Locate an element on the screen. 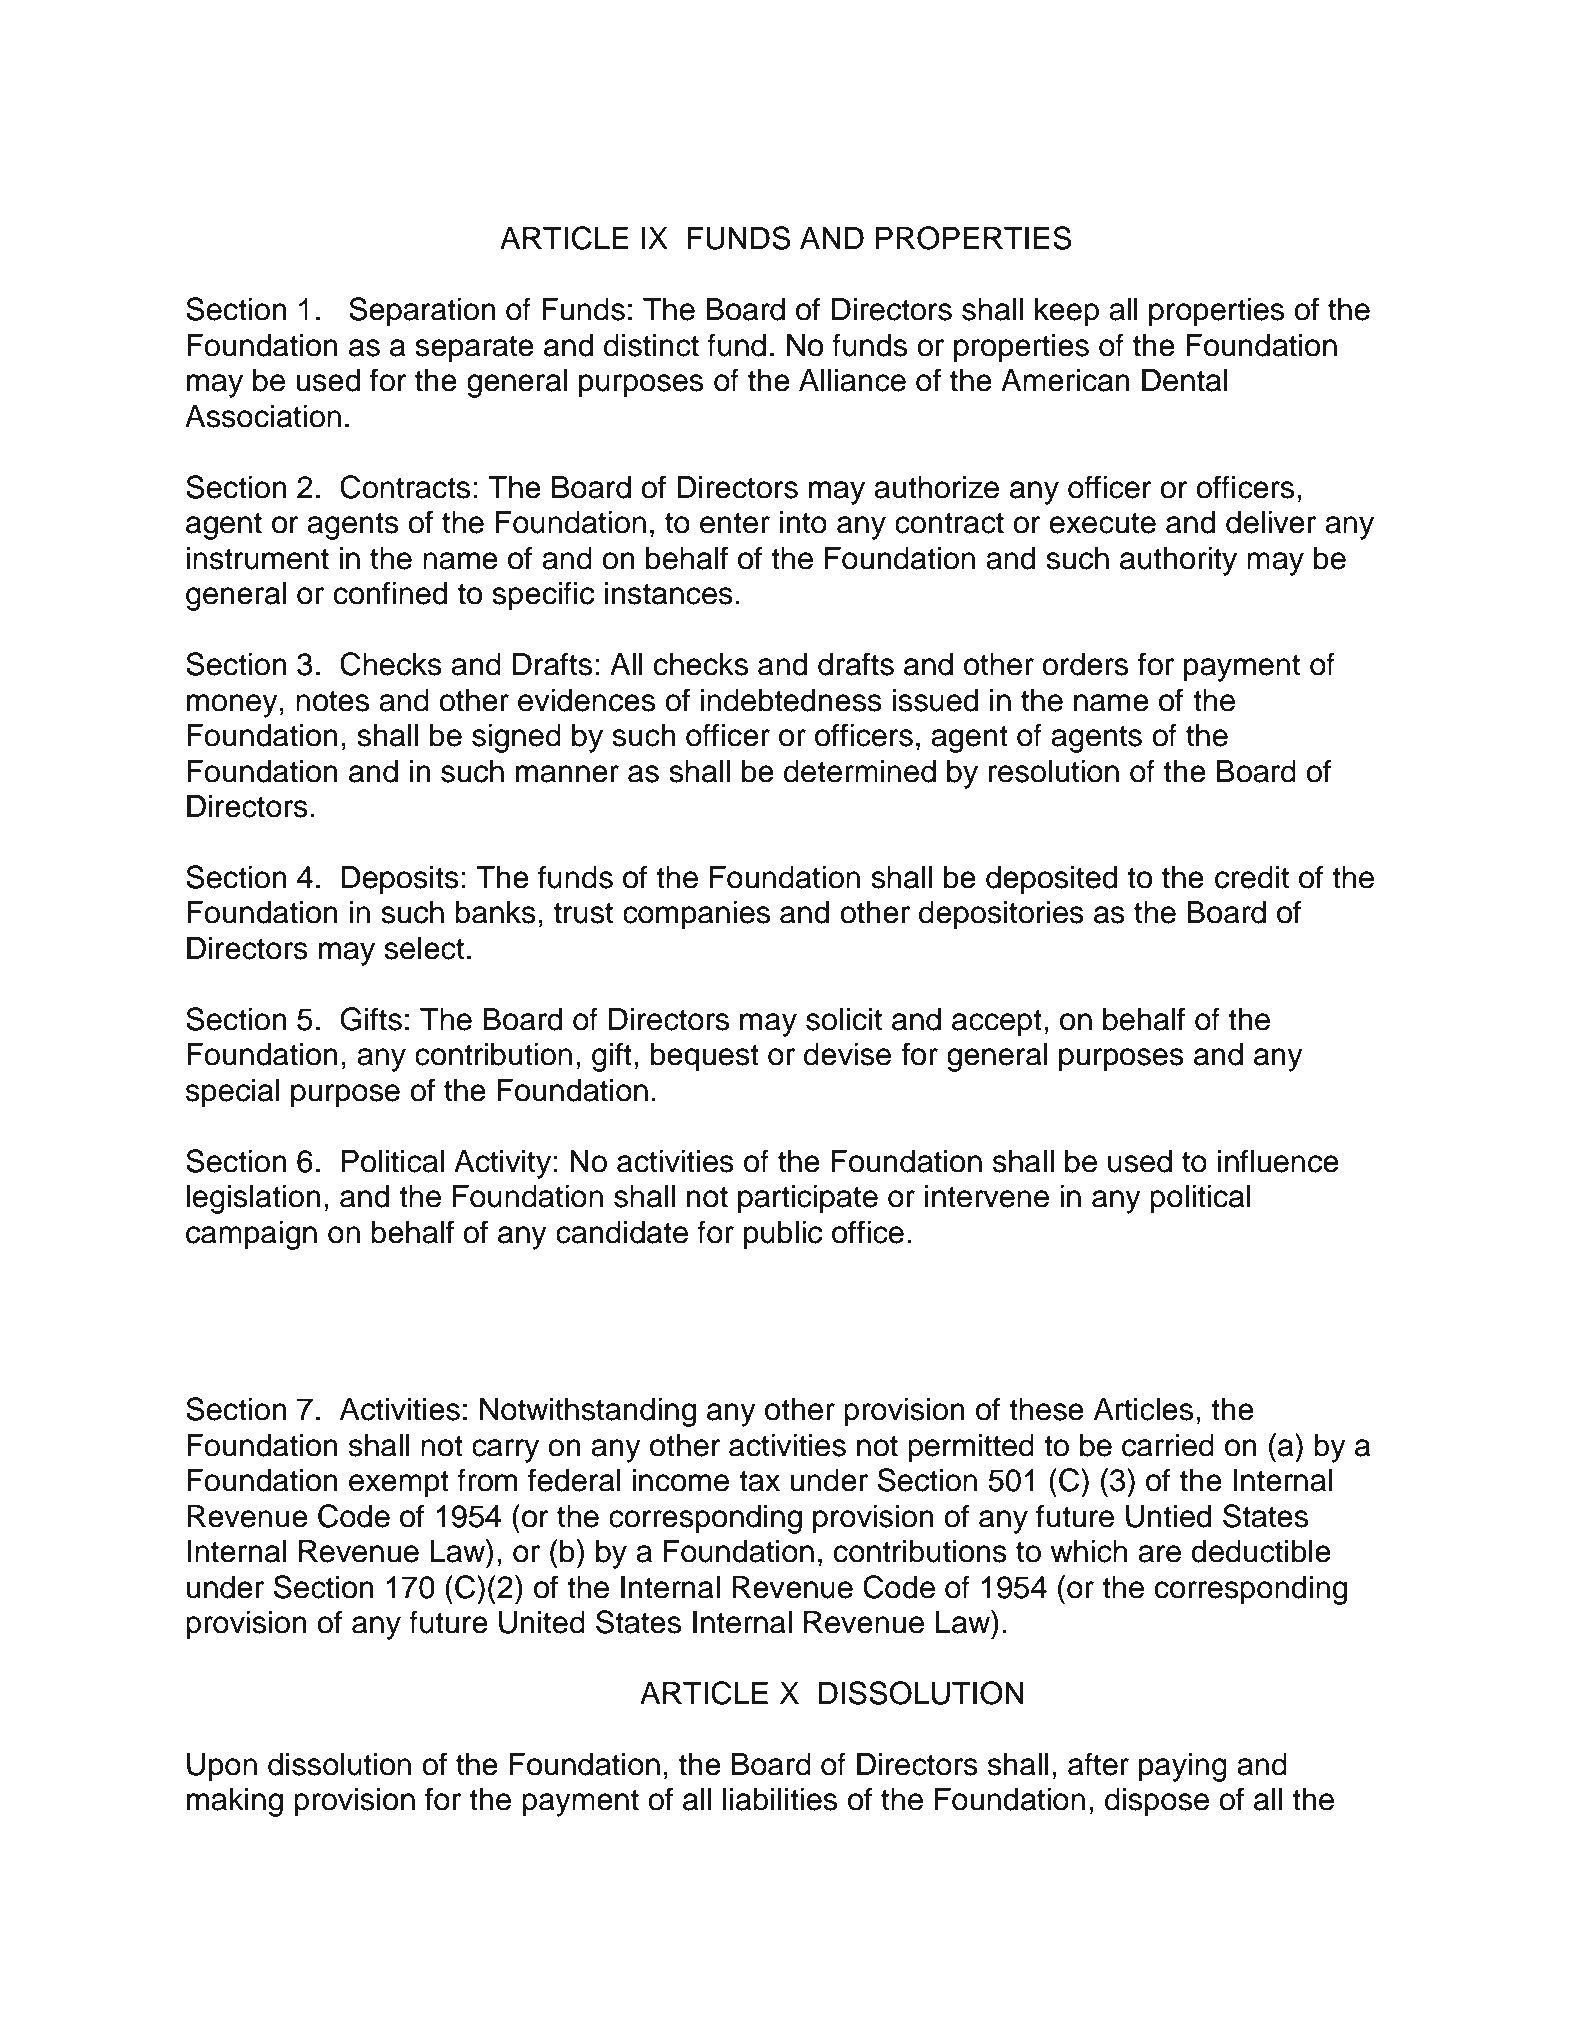 The image size is (1573, 2036). these is located at coordinates (1046, 1409).
